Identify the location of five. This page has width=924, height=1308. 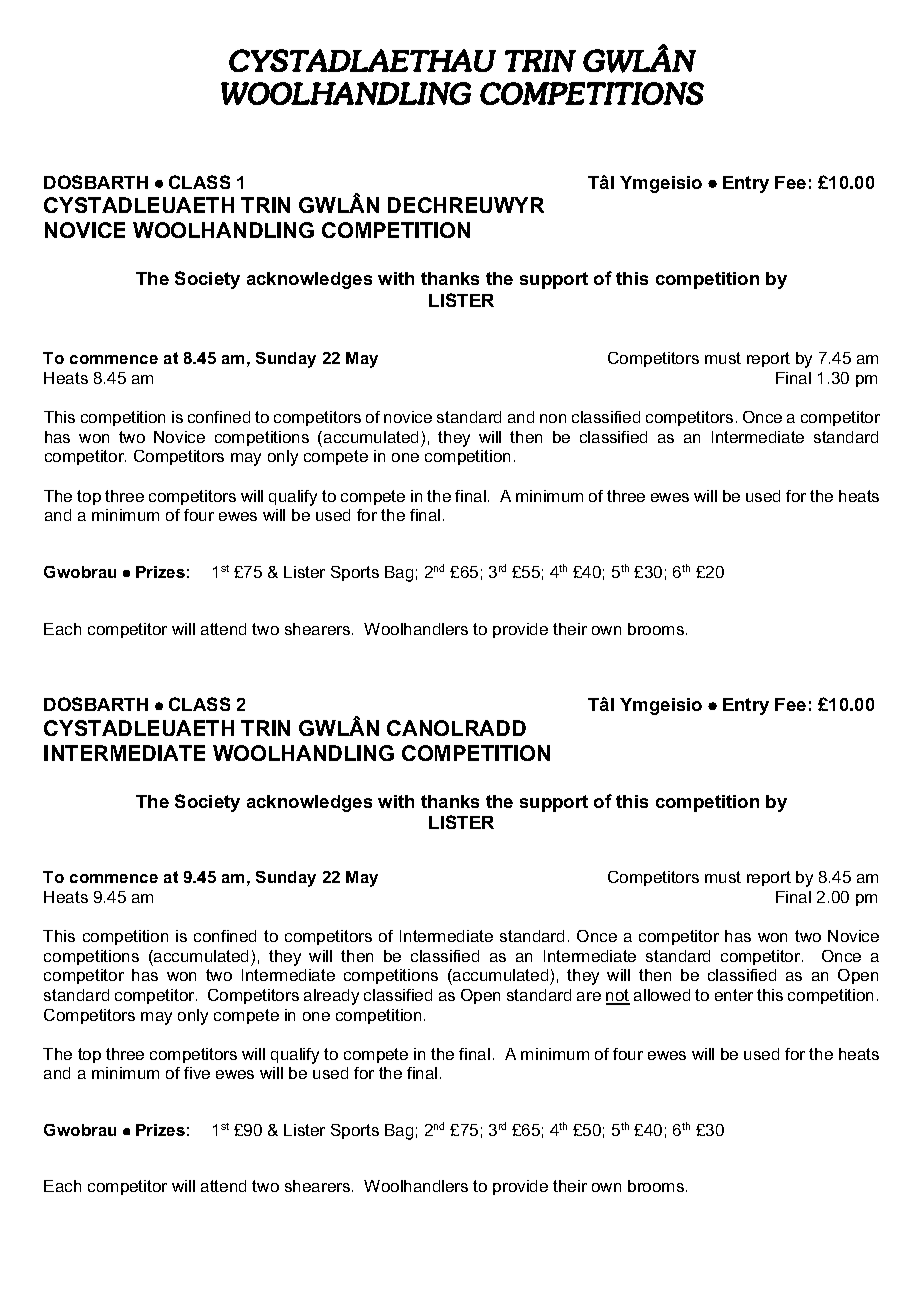
(197, 1073).
